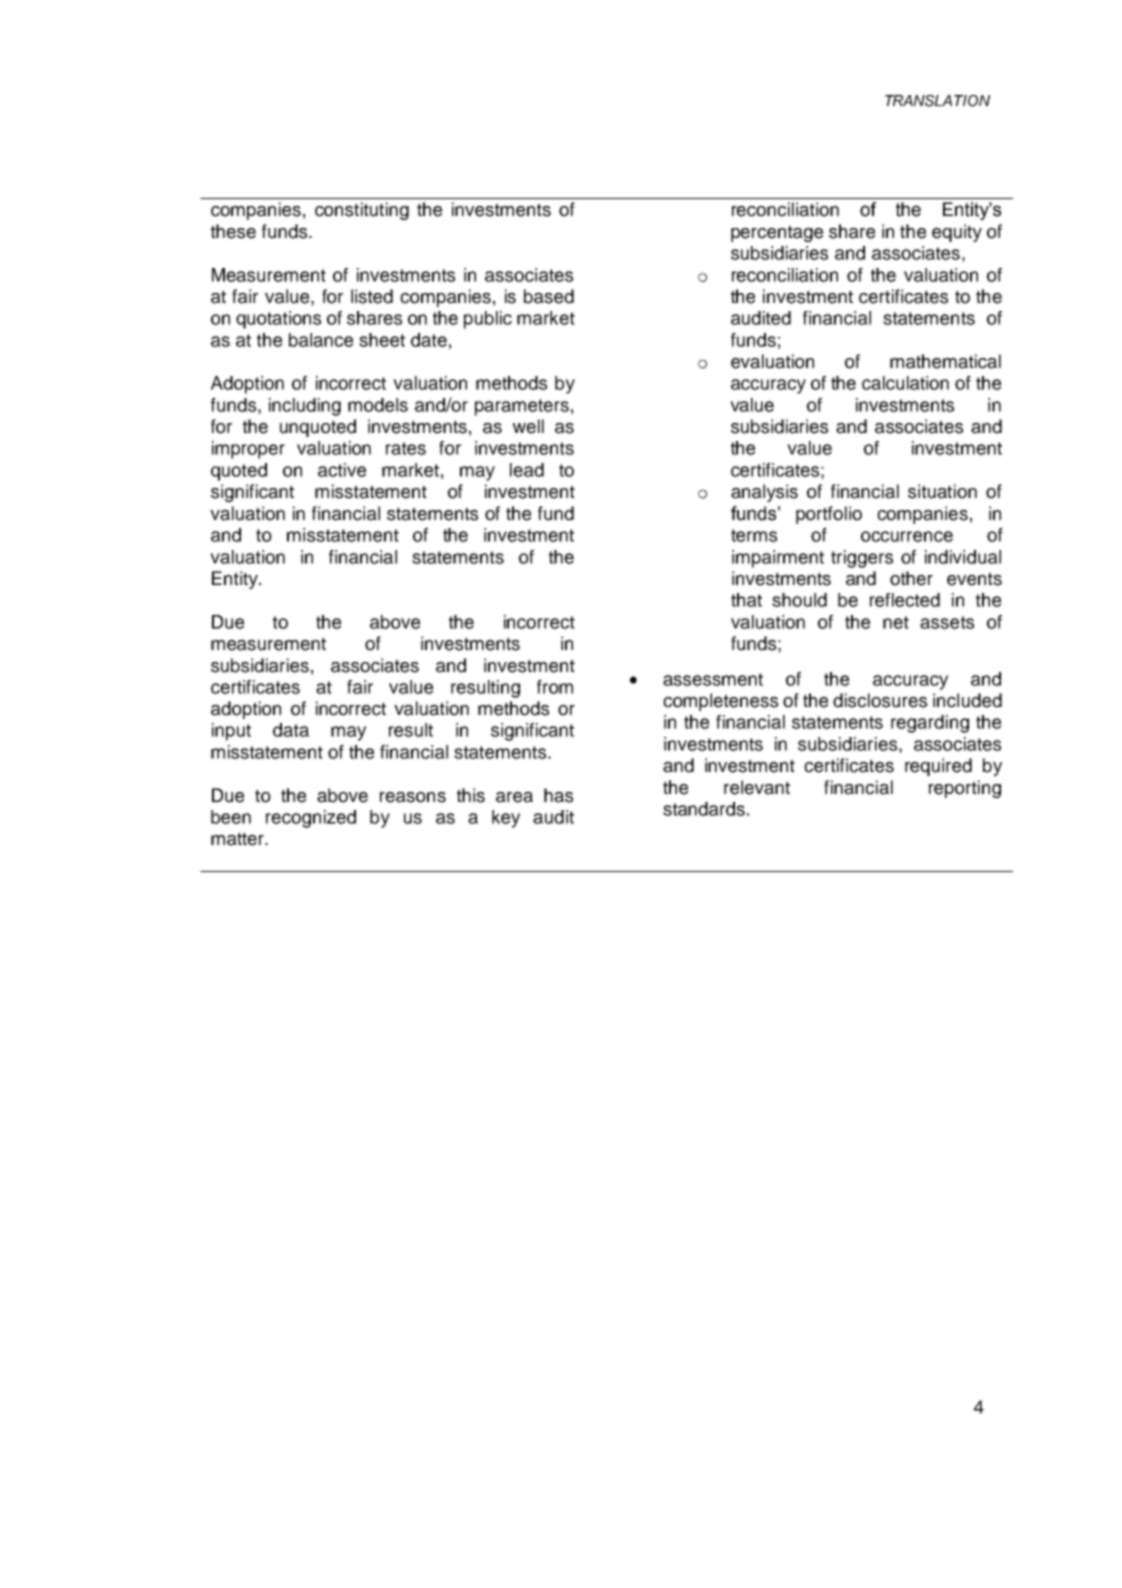 This document has width=1122, height=1588. Describe the element at coordinates (896, 622) in the document. I see `net` at that location.
